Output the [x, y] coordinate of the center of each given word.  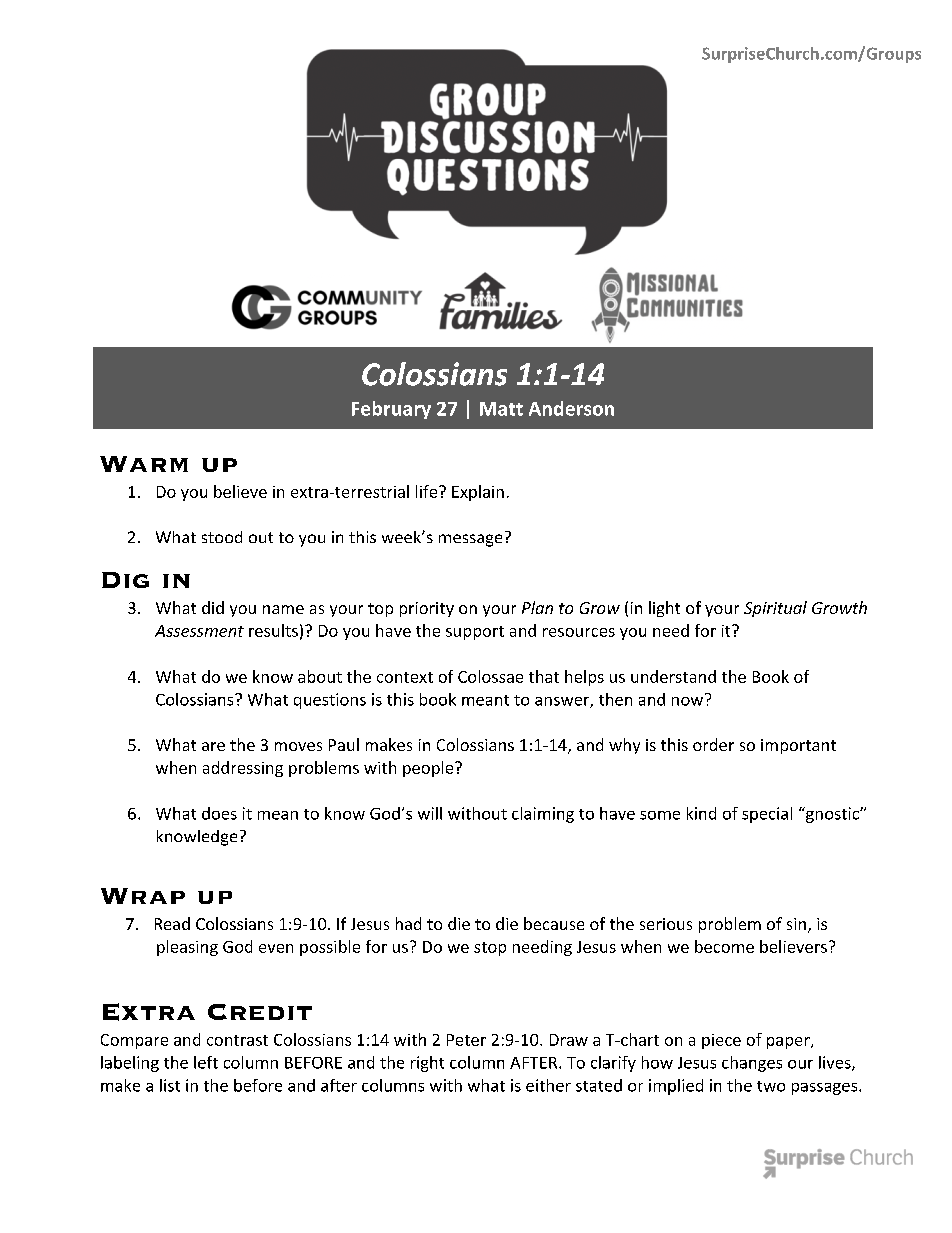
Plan [537, 607]
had [408, 923]
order [713, 744]
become [724, 946]
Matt [501, 409]
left [206, 1062]
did [213, 607]
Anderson [571, 408]
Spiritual [775, 609]
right [427, 1064]
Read [172, 923]
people [429, 769]
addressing [243, 769]
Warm [144, 464]
